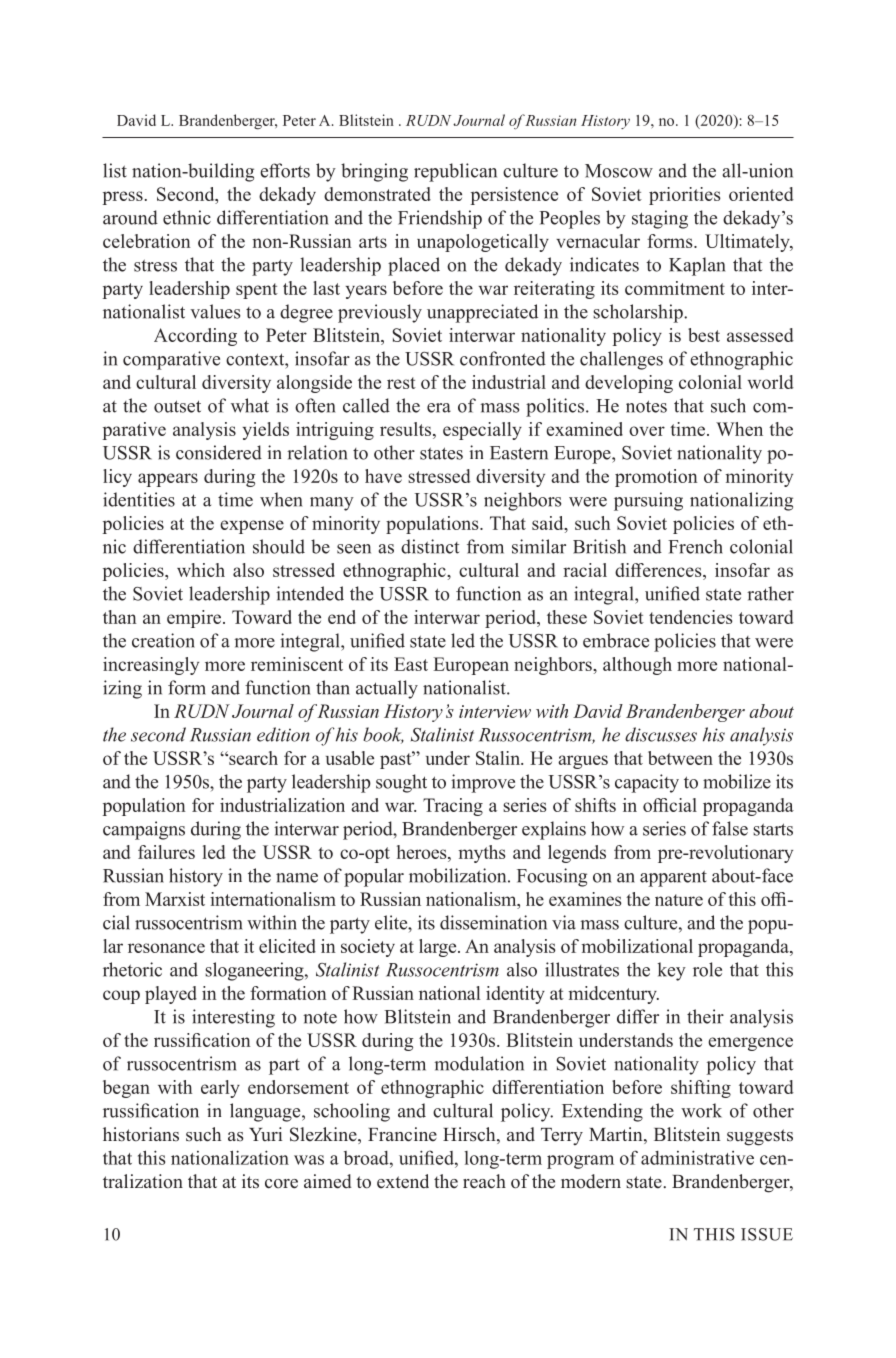  What do you see at coordinates (685, 196) in the document?
I see `priorities` at bounding box center [685, 196].
